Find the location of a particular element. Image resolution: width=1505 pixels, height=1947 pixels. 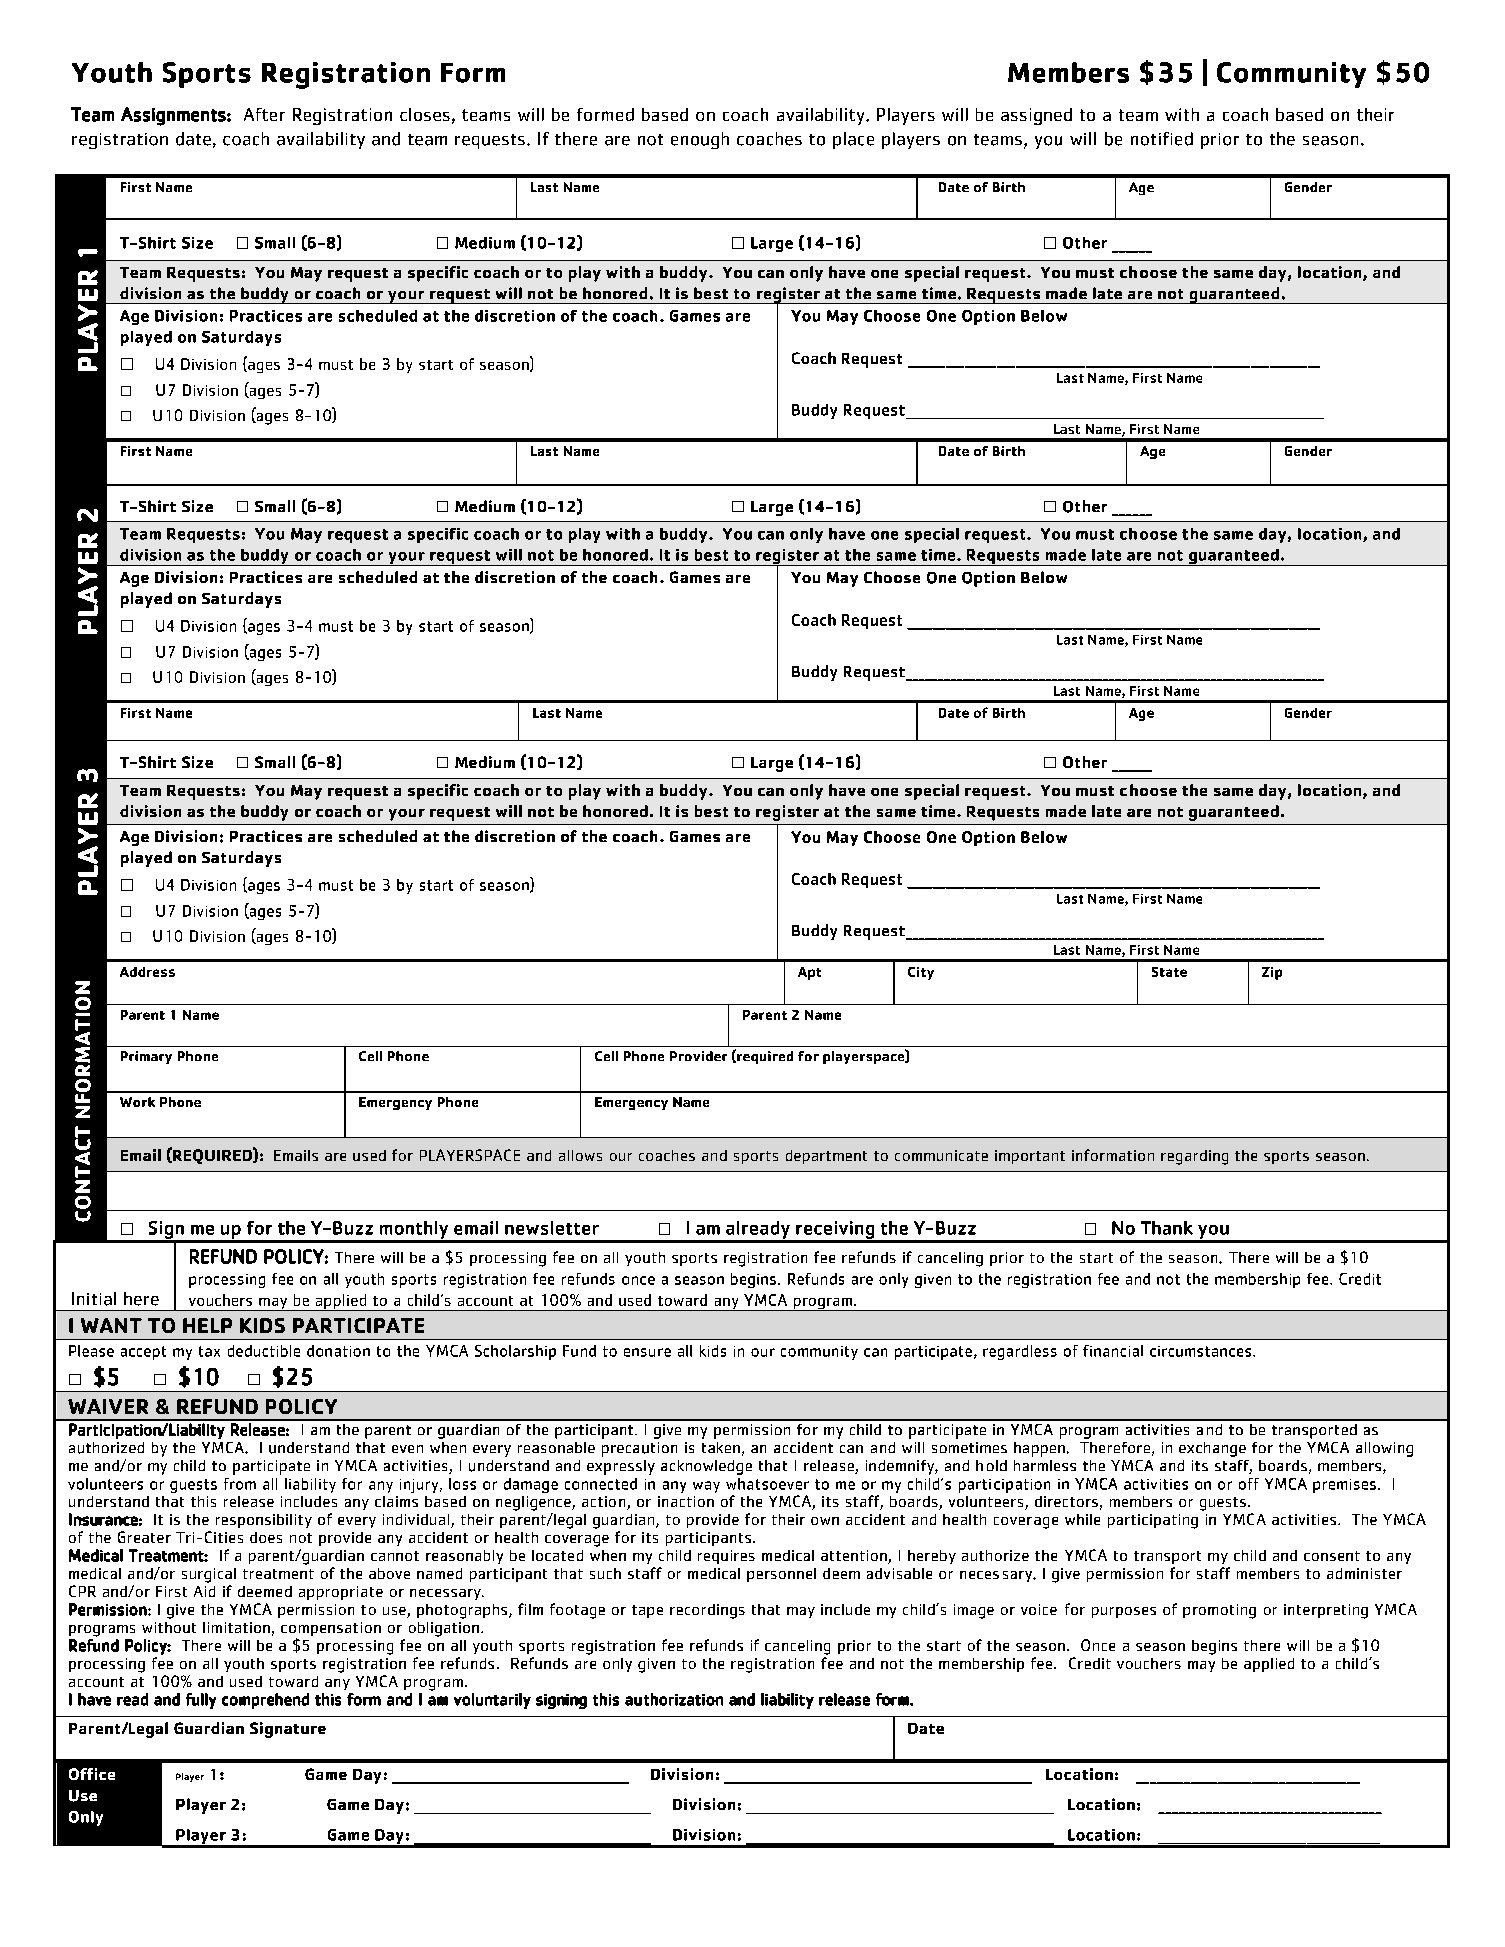

enough is located at coordinates (700, 140).
